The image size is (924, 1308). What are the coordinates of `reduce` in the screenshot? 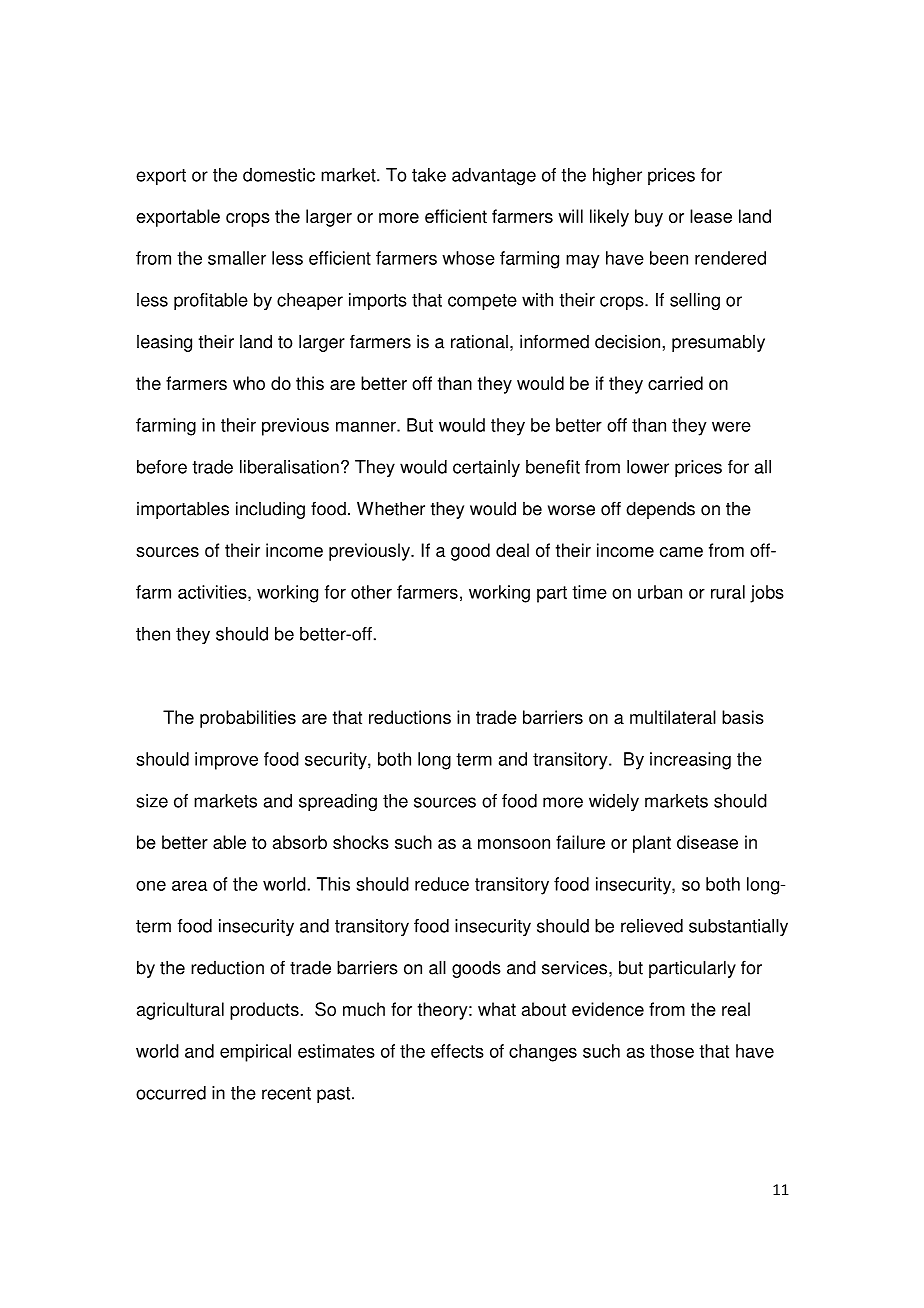 It's located at (442, 884).
